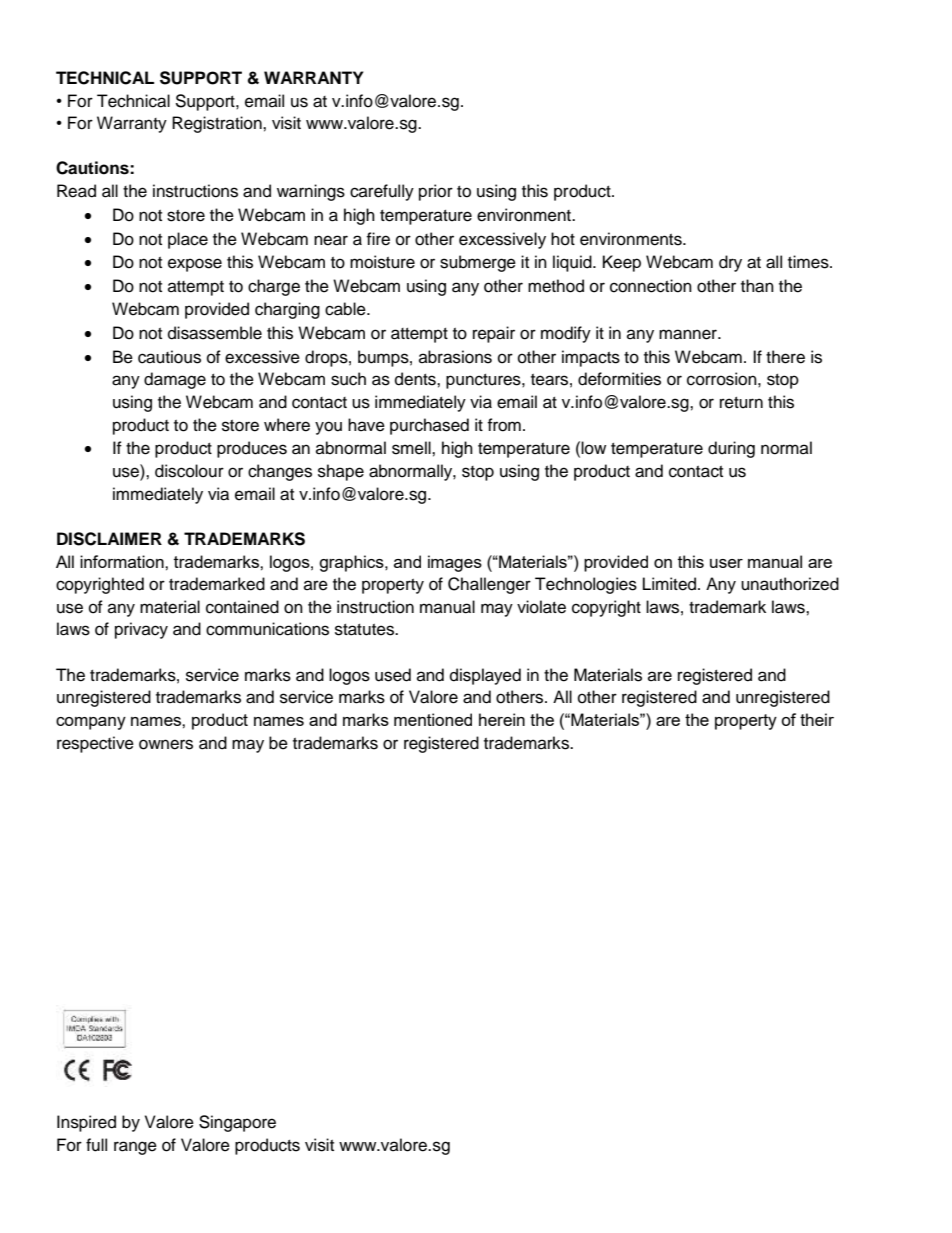  What do you see at coordinates (166, 744) in the screenshot?
I see `owners` at bounding box center [166, 744].
